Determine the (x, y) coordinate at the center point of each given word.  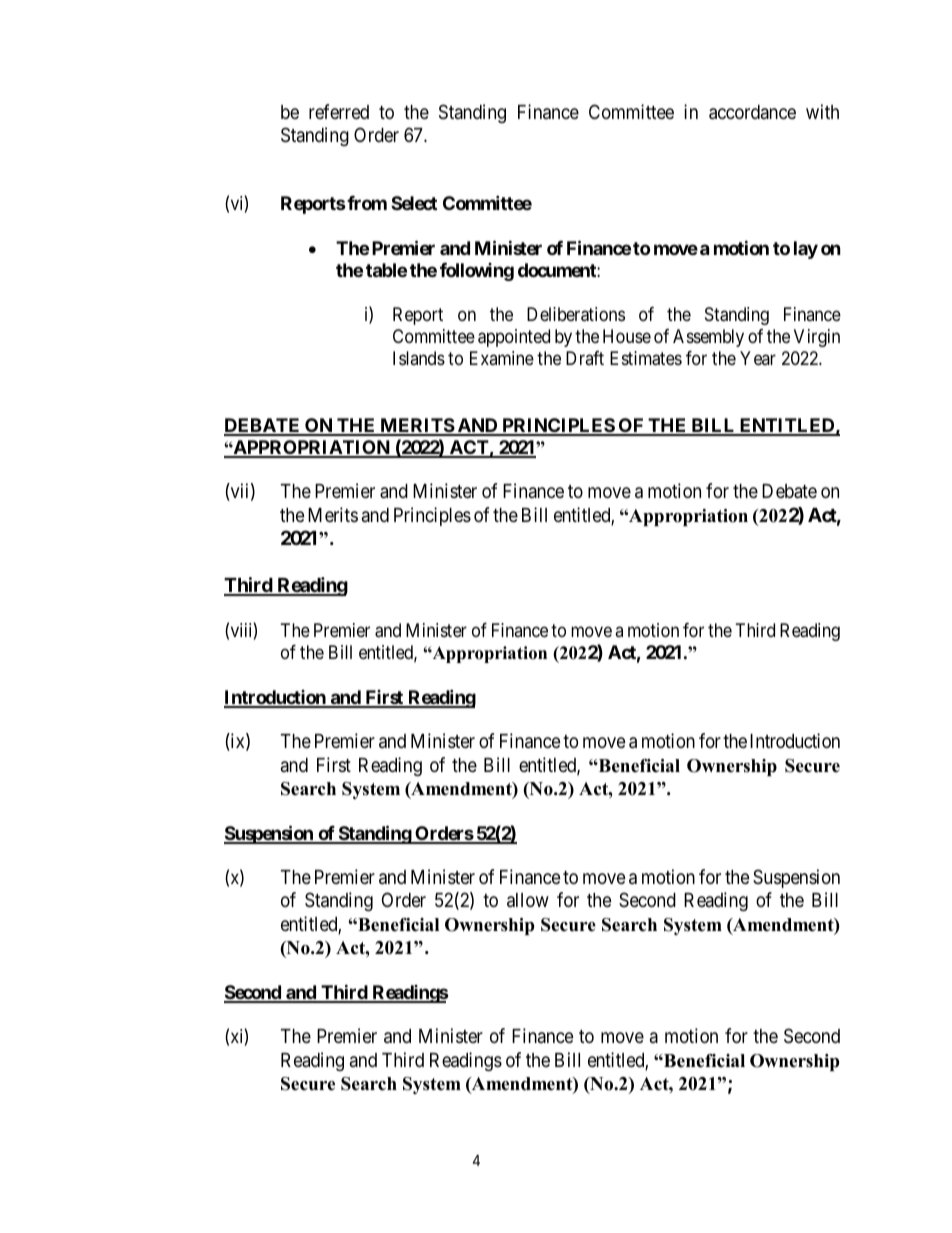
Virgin (817, 338)
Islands (419, 358)
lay (806, 250)
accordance (752, 112)
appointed (514, 338)
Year (758, 358)
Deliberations (576, 314)
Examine (502, 358)
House (627, 336)
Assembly (708, 338)
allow (528, 900)
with (822, 111)
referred (339, 111)
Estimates (646, 358)
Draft (585, 358)
